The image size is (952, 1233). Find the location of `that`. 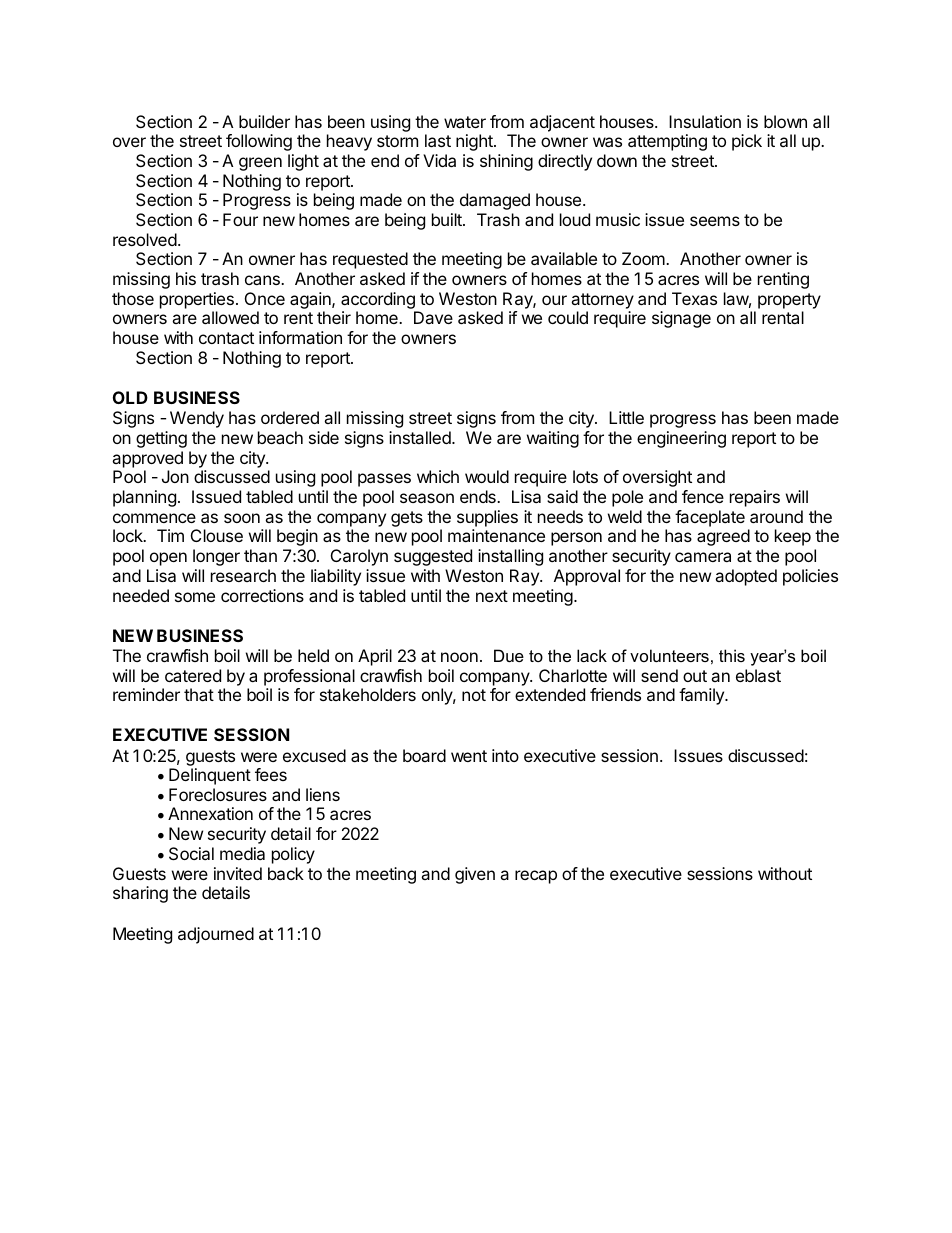

that is located at coordinates (199, 694).
